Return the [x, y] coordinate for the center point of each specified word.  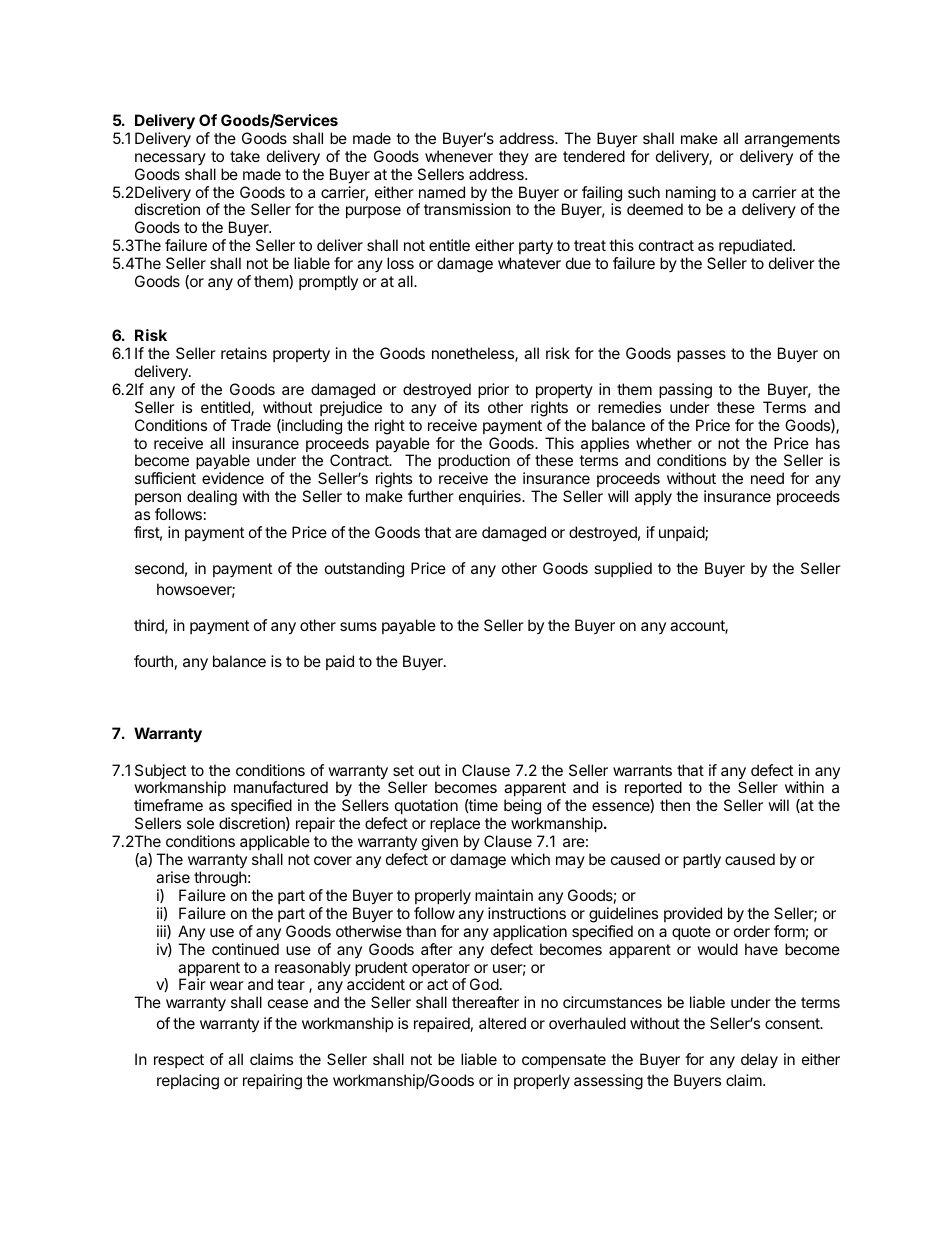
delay [759, 1061]
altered [502, 1023]
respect [179, 1061]
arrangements [792, 140]
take [245, 156]
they [514, 157]
